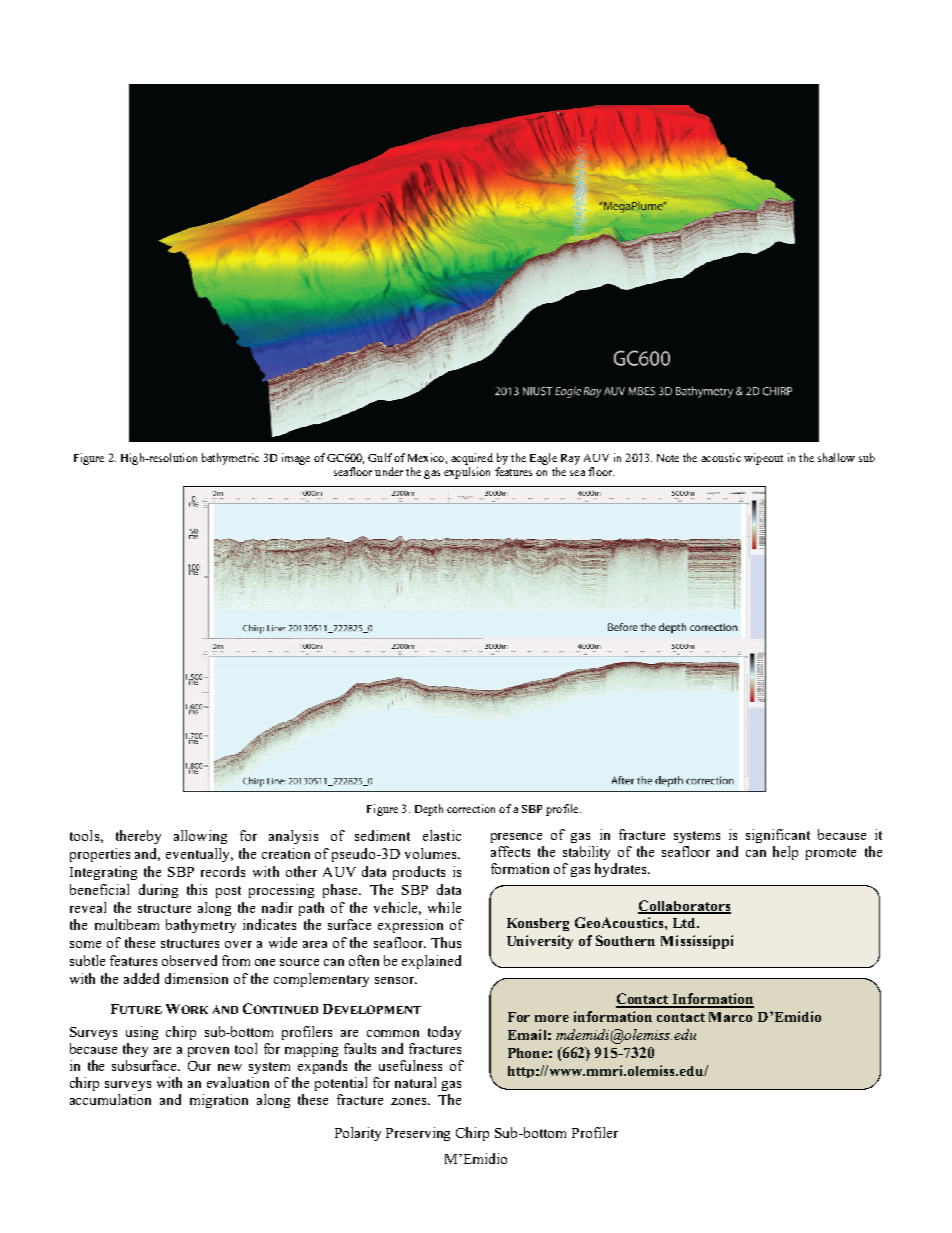 The height and width of the page is (1233, 952). Describe the element at coordinates (763, 459) in the page. I see `wipeout` at that location.
